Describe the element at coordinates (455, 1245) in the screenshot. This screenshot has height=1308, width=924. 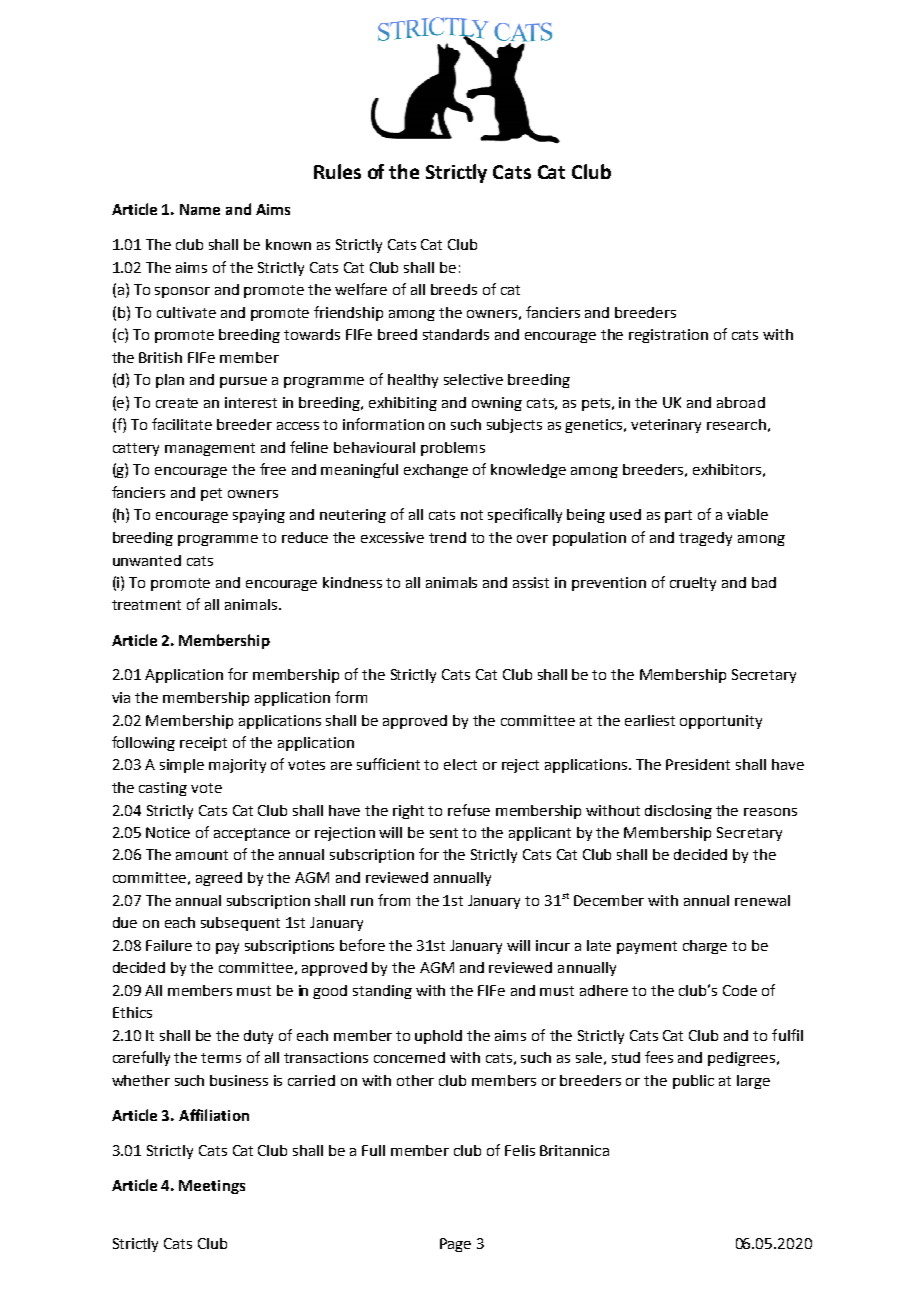
I see `Page` at that location.
